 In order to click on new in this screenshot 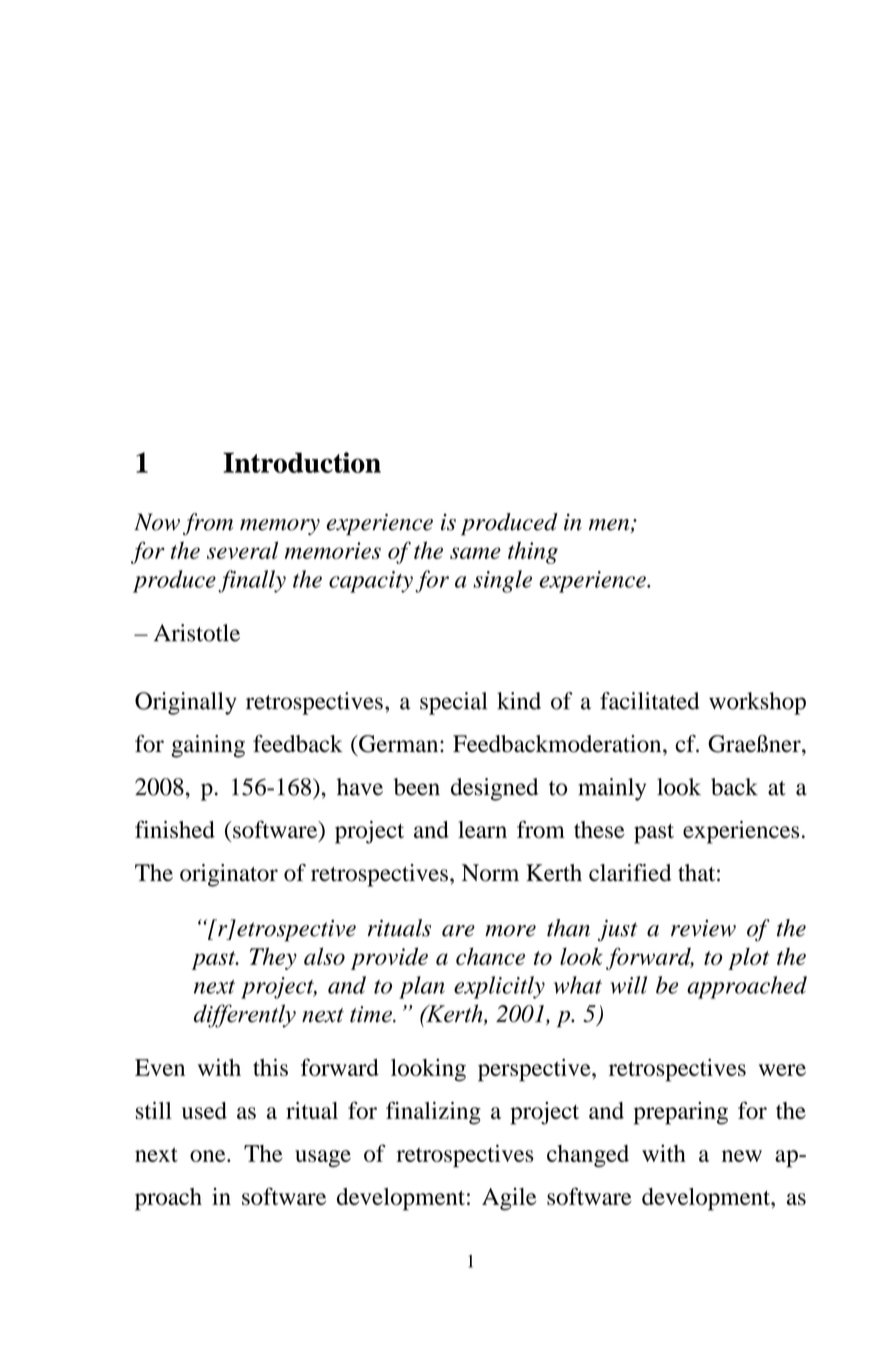, I will do `click(742, 1156)`.
